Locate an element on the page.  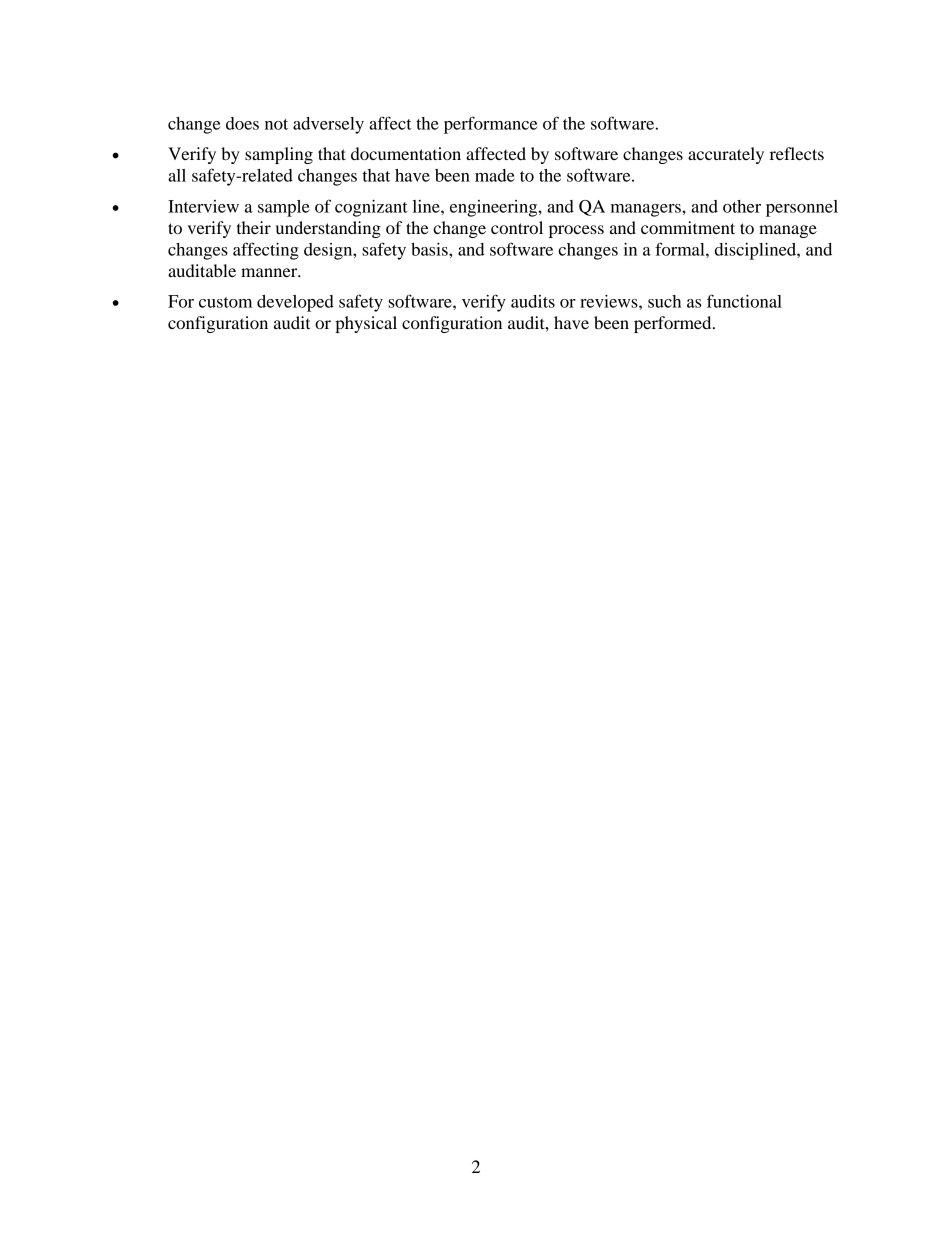
made is located at coordinates (495, 175).
